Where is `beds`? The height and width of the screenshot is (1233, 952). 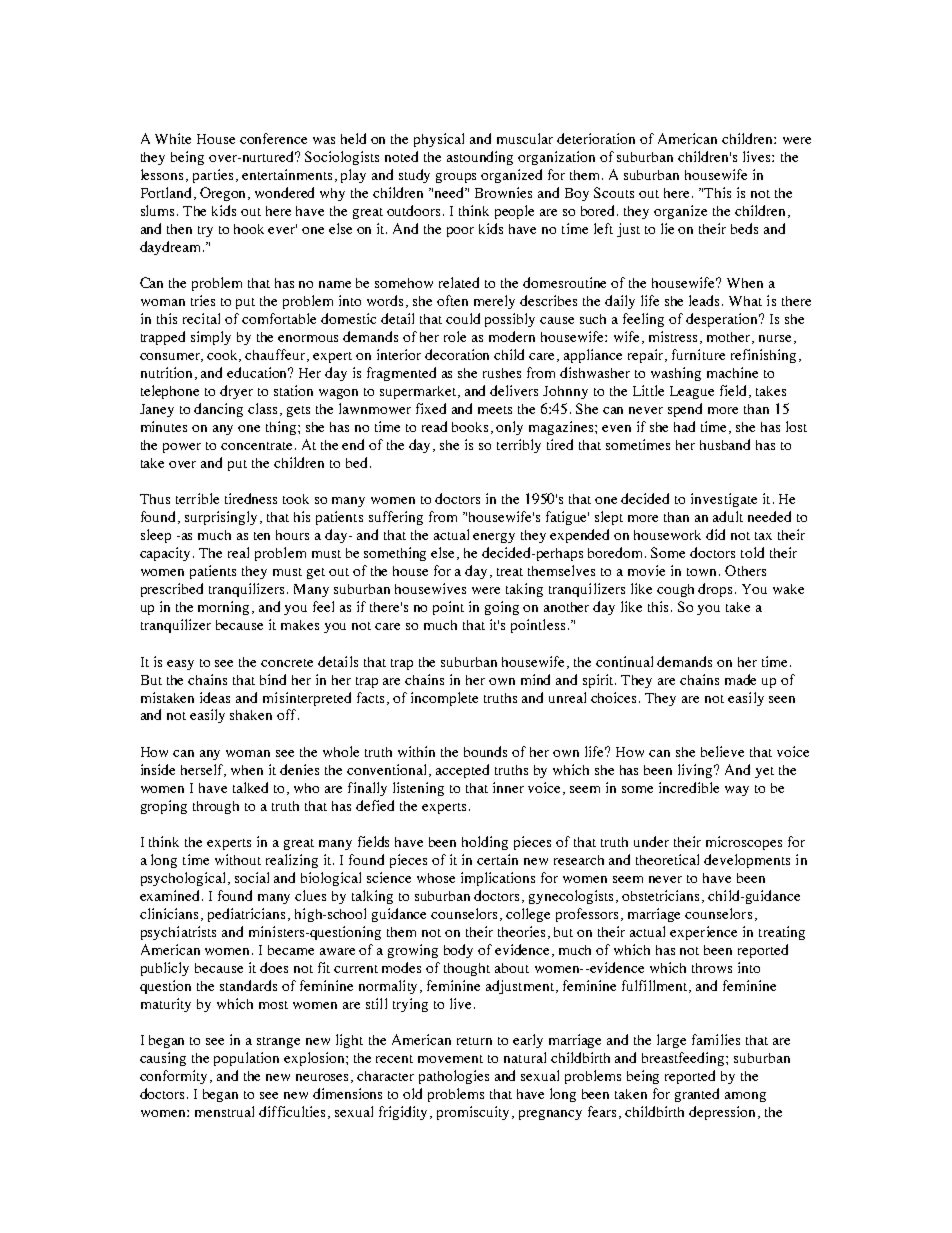
beds is located at coordinates (744, 228).
